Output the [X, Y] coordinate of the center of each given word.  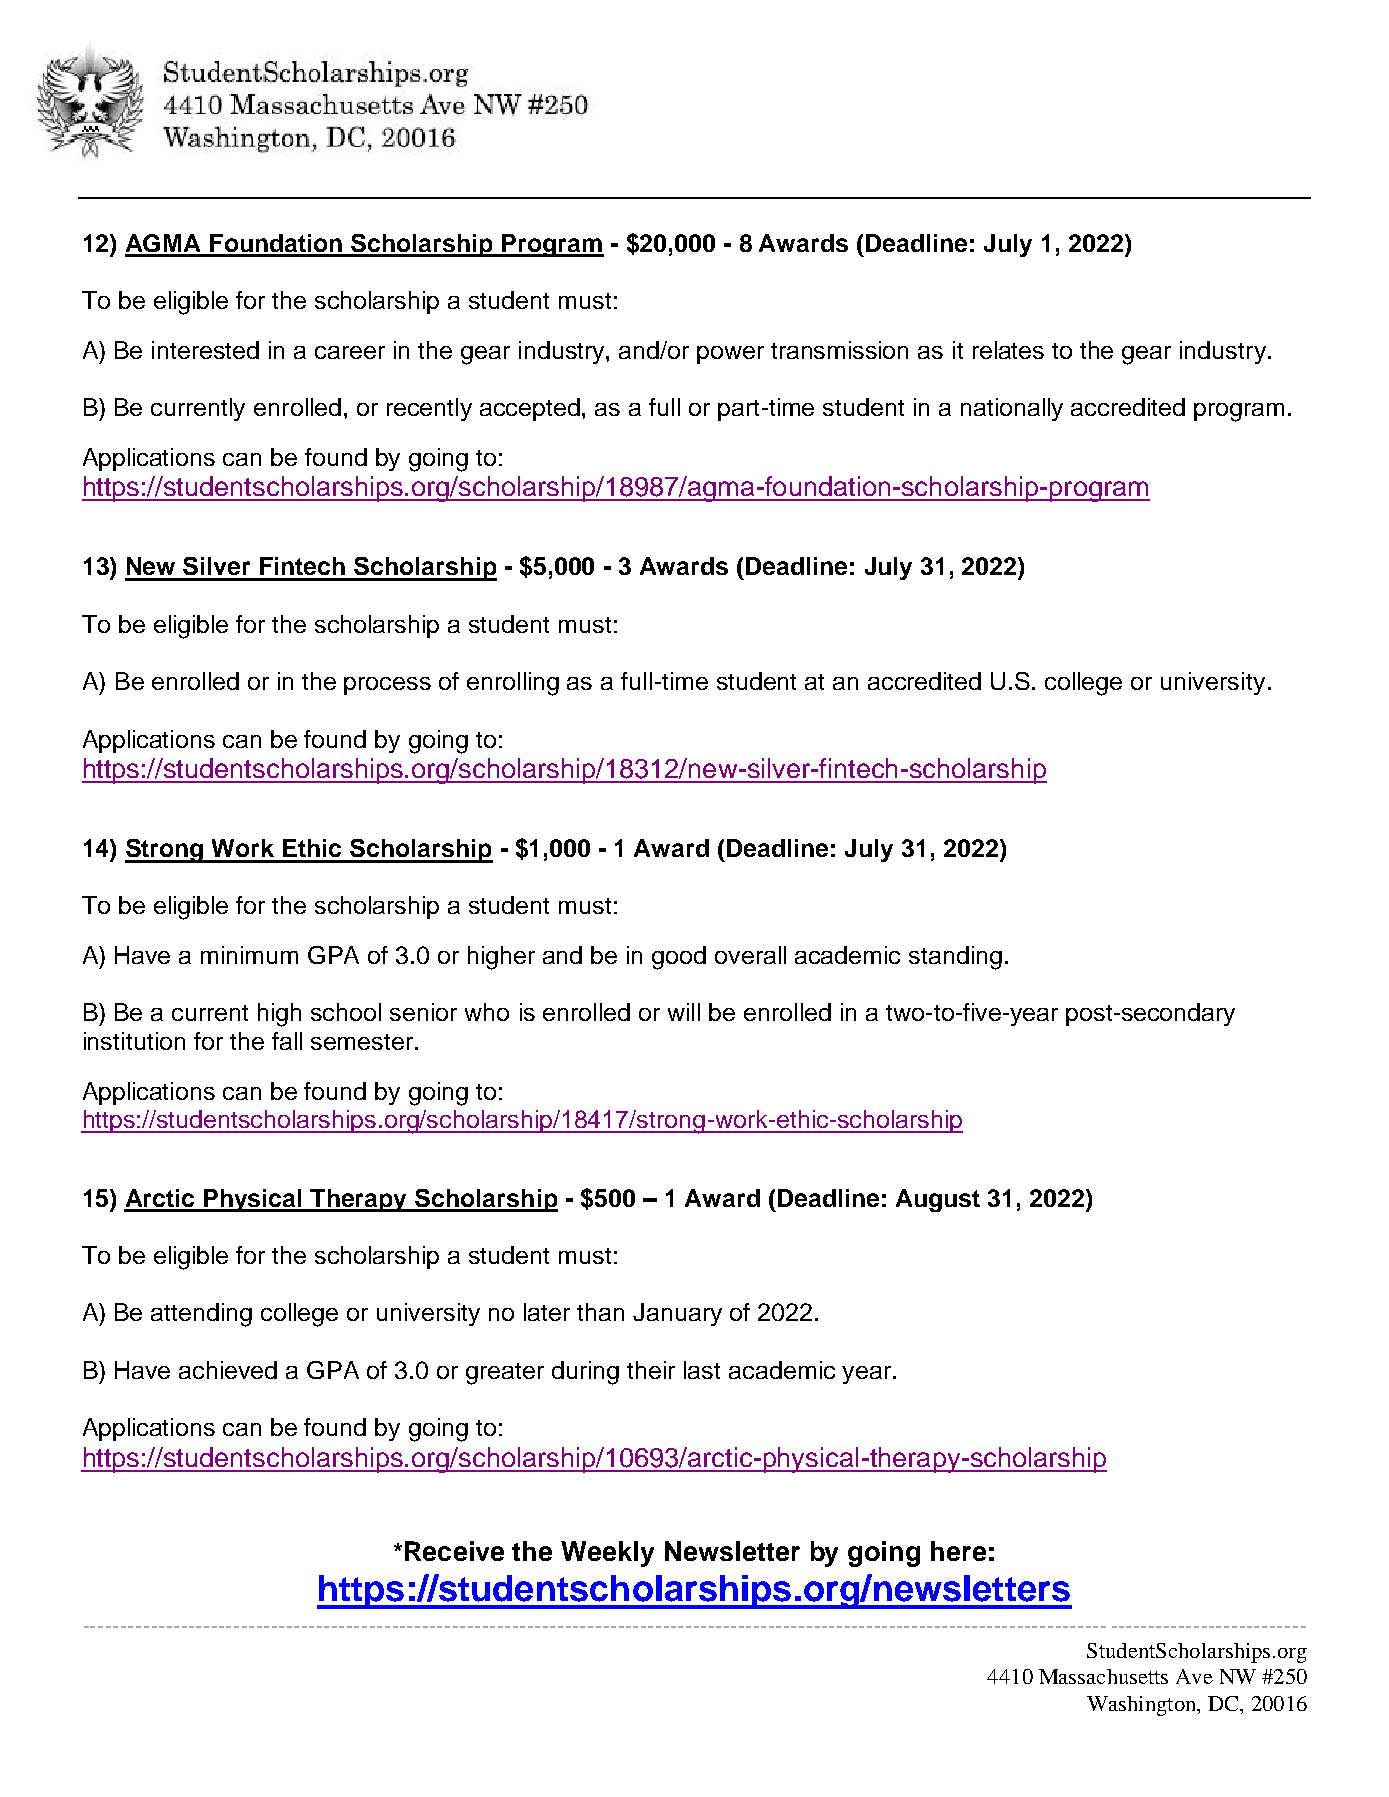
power [730, 355]
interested [205, 350]
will [684, 1012]
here [958, 1551]
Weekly [607, 1554]
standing [955, 958]
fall [287, 1041]
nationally [1012, 409]
